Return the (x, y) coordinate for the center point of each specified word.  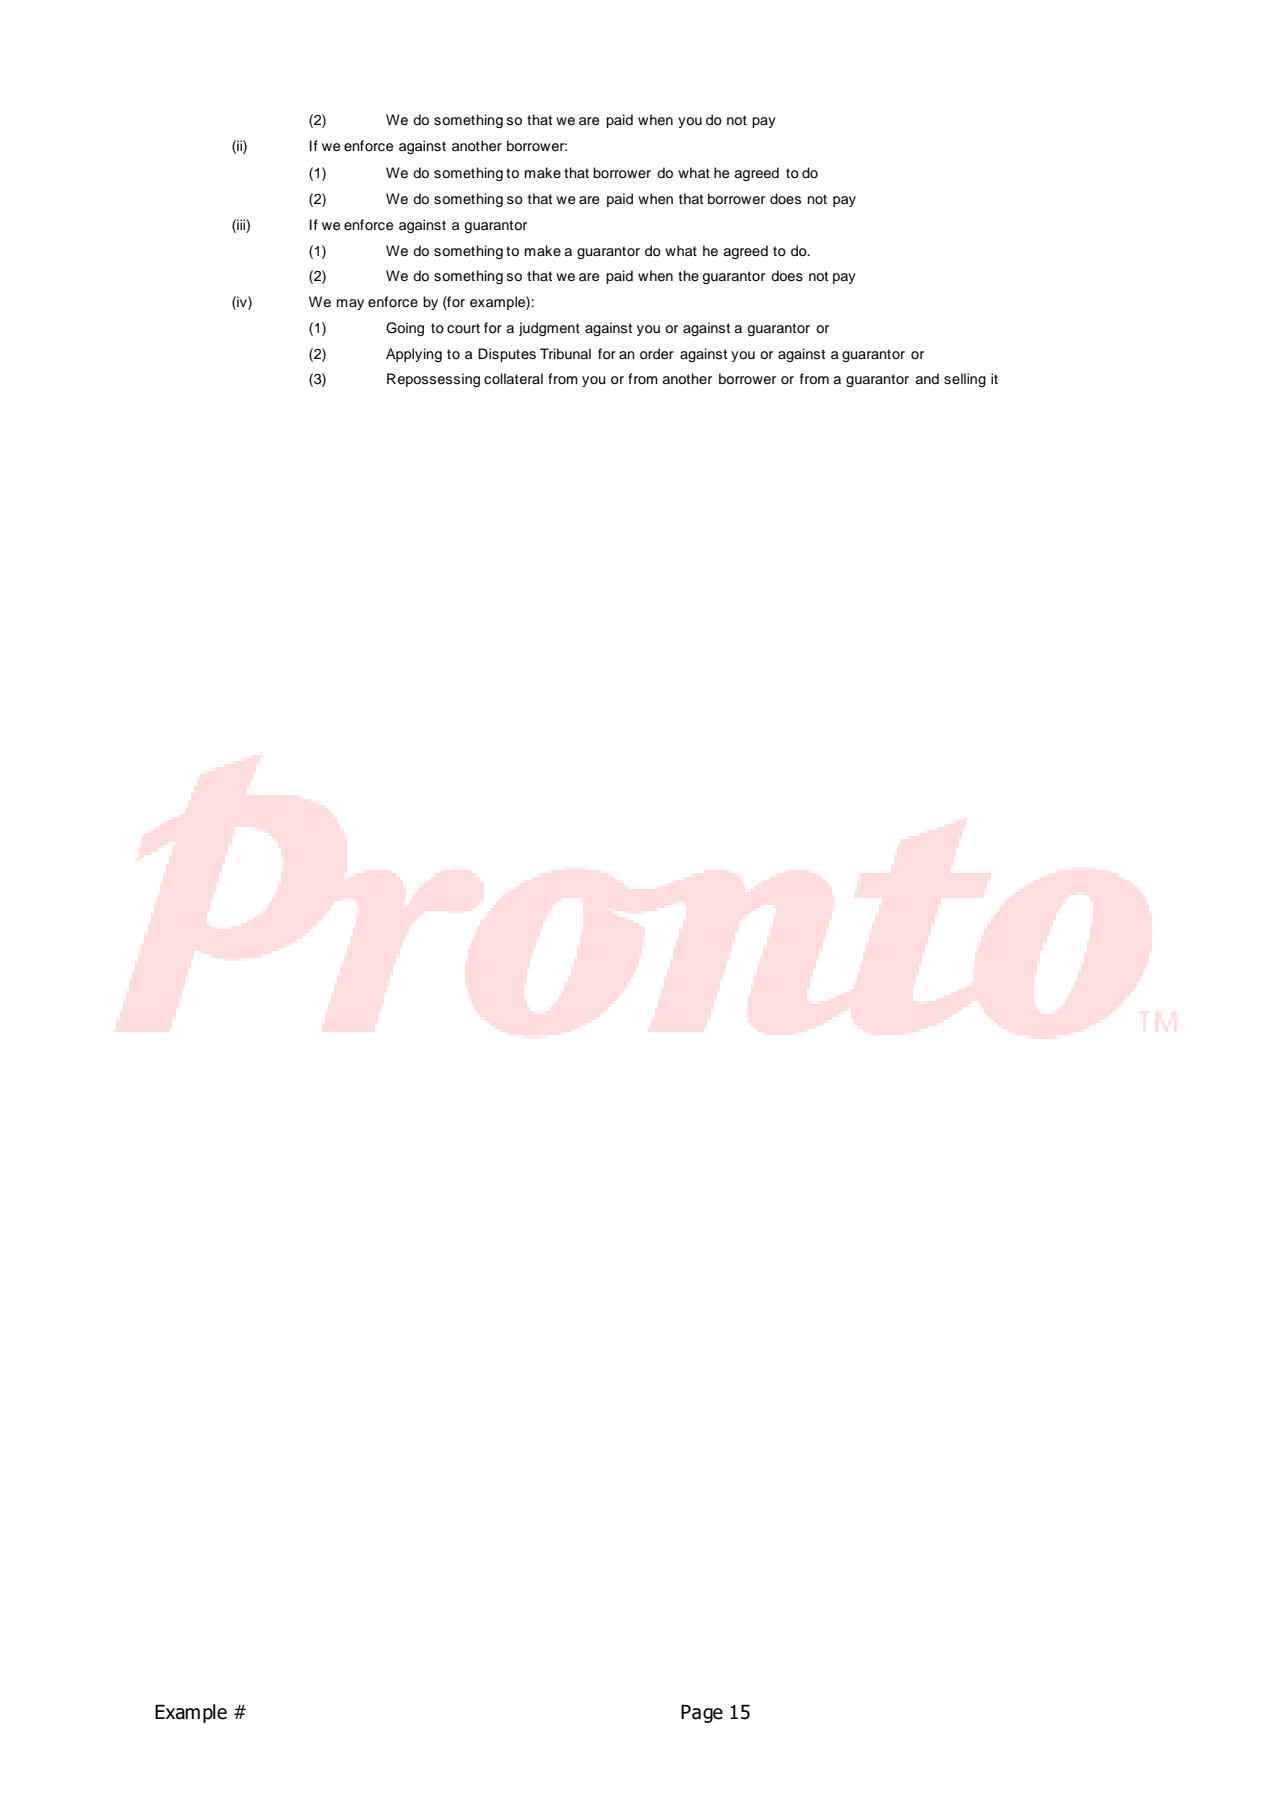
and (927, 378)
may (350, 304)
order (657, 354)
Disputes (507, 355)
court (463, 328)
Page (702, 1714)
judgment (549, 329)
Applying (414, 355)
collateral (513, 379)
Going (405, 329)
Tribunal (565, 353)
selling (965, 380)
